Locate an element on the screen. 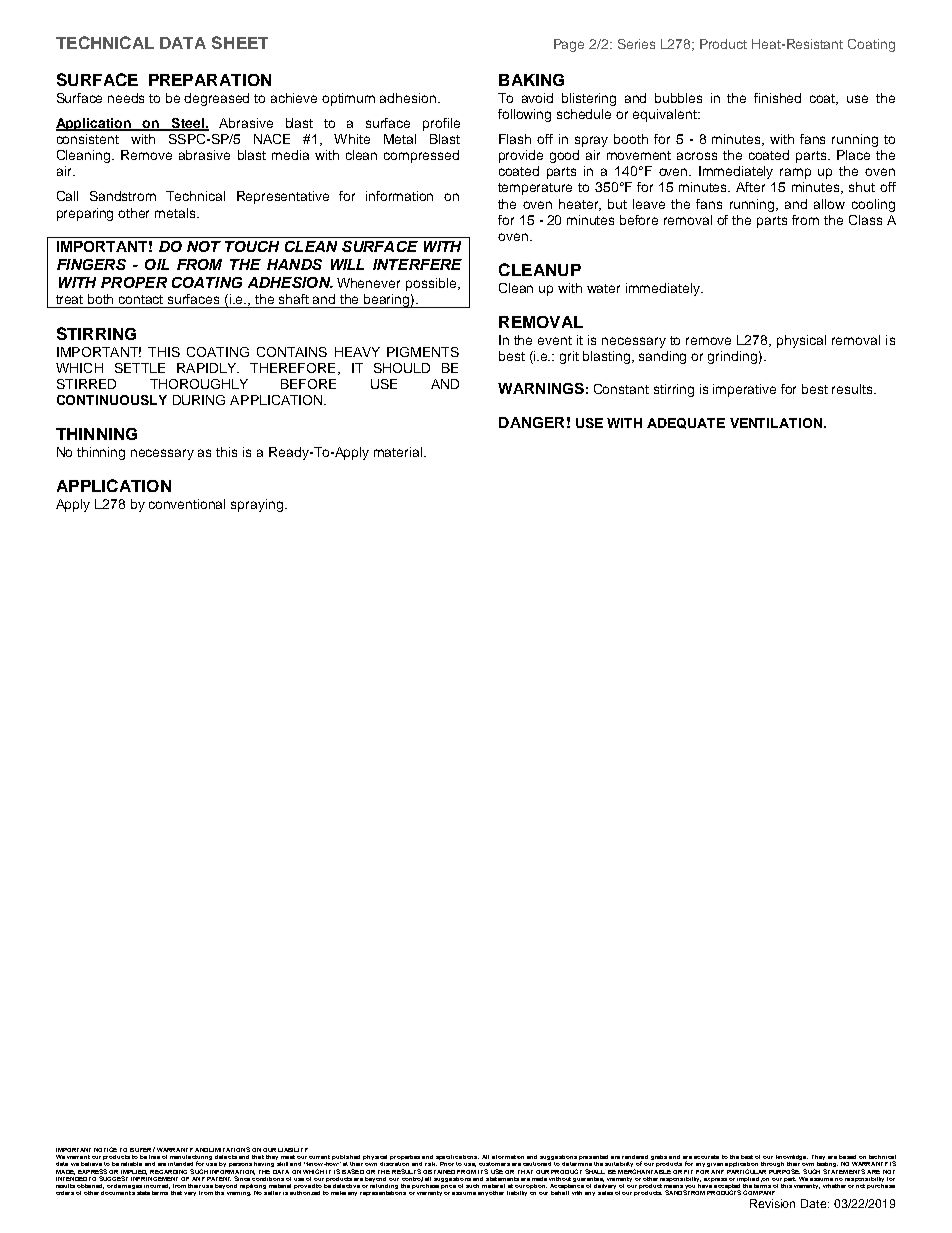 Image resolution: width=952 pixels, height=1233 pixels. conventional is located at coordinates (187, 504).
